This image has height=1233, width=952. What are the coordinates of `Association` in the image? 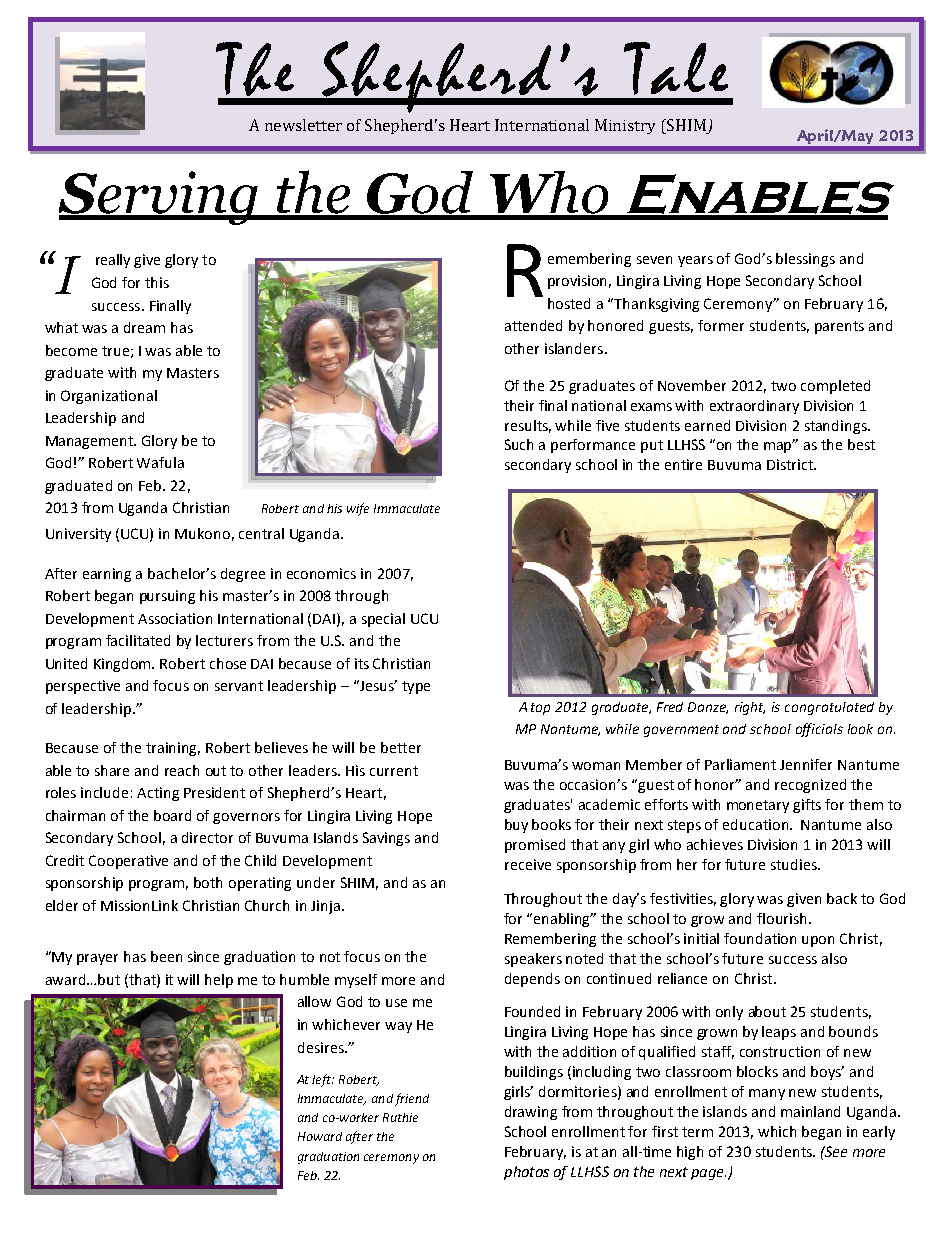 It's located at (175, 618).
